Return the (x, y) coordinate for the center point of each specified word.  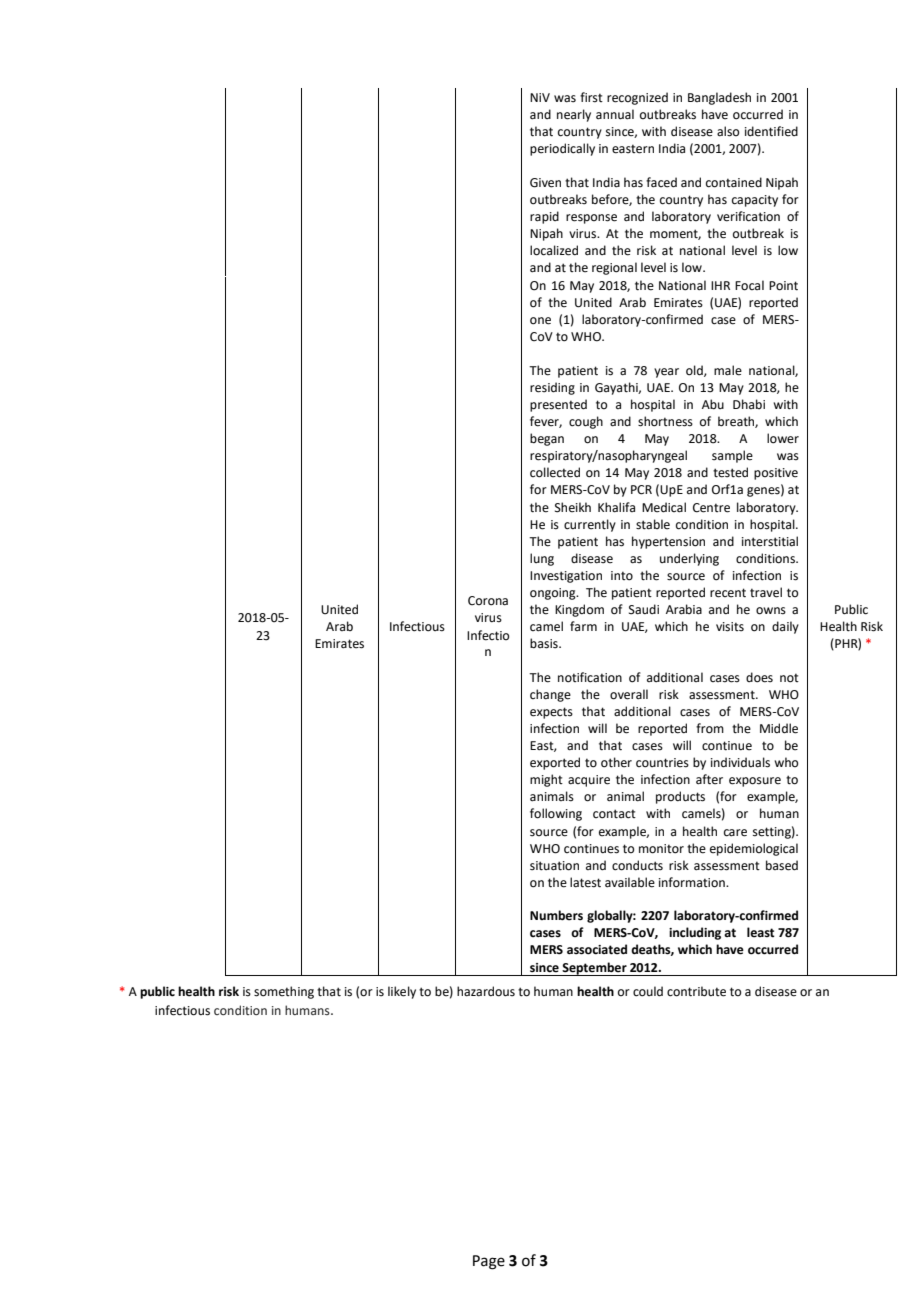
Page (489, 1262)
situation (554, 866)
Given (545, 183)
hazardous (486, 991)
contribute (696, 991)
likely (402, 992)
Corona (488, 601)
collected (555, 472)
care (735, 833)
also (728, 131)
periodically (562, 149)
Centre (711, 508)
